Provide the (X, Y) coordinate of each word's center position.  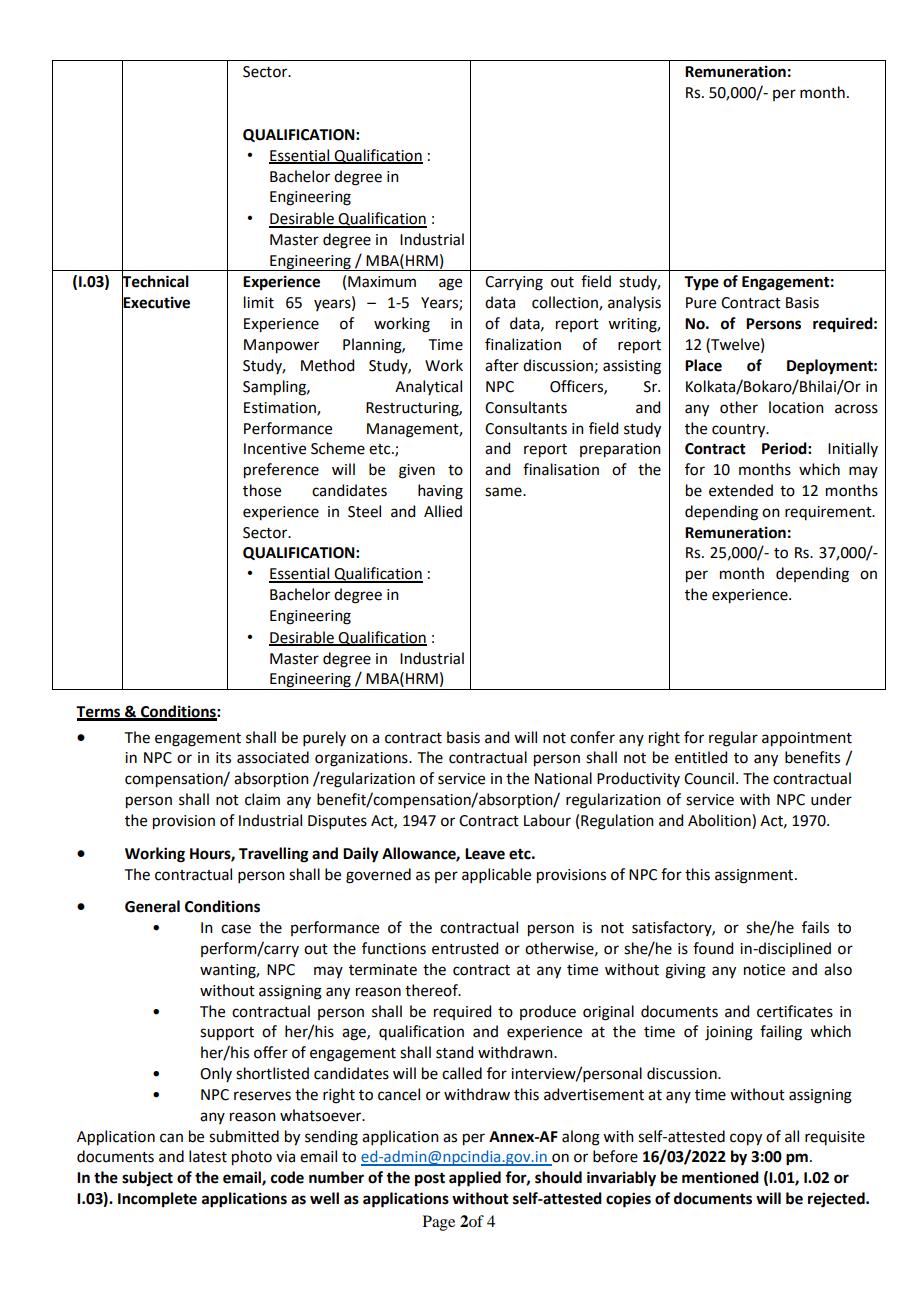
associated (273, 757)
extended (741, 490)
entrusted (465, 948)
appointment (807, 739)
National (563, 778)
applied (475, 1179)
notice (764, 970)
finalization (523, 344)
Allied (443, 511)
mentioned (720, 1177)
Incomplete (157, 1200)
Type (701, 283)
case (236, 929)
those (262, 490)
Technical (155, 281)
